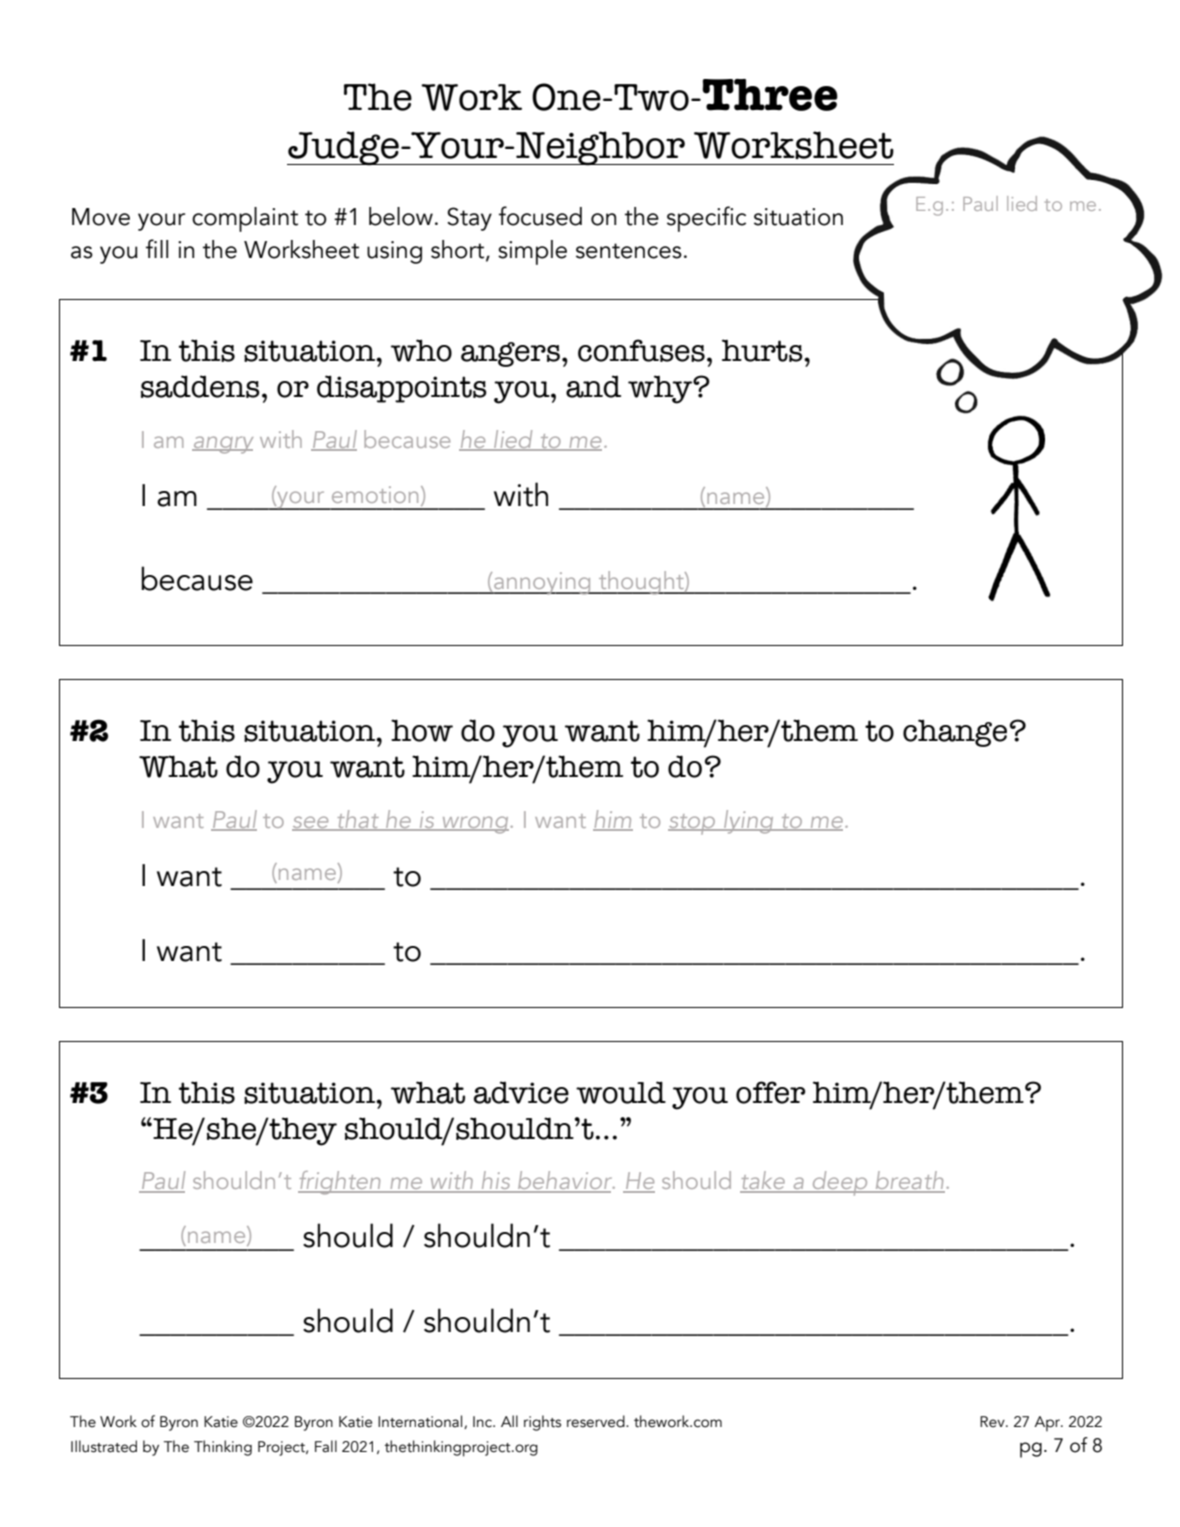 Image resolution: width=1180 pixels, height=1527 pixels. I want to click on offer, so click(770, 1092).
